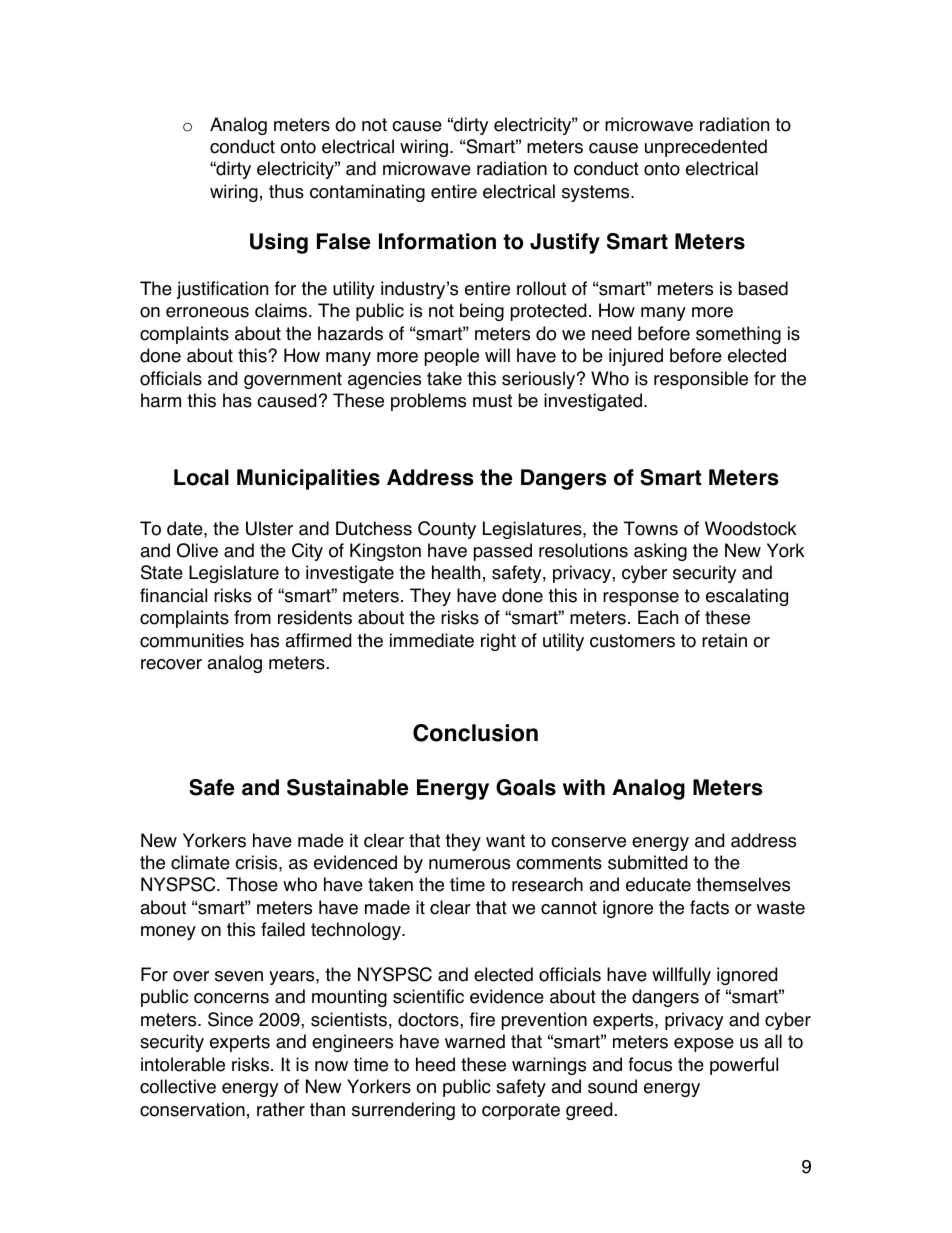 This screenshot has width=952, height=1233. I want to click on conservation, so click(192, 1109).
